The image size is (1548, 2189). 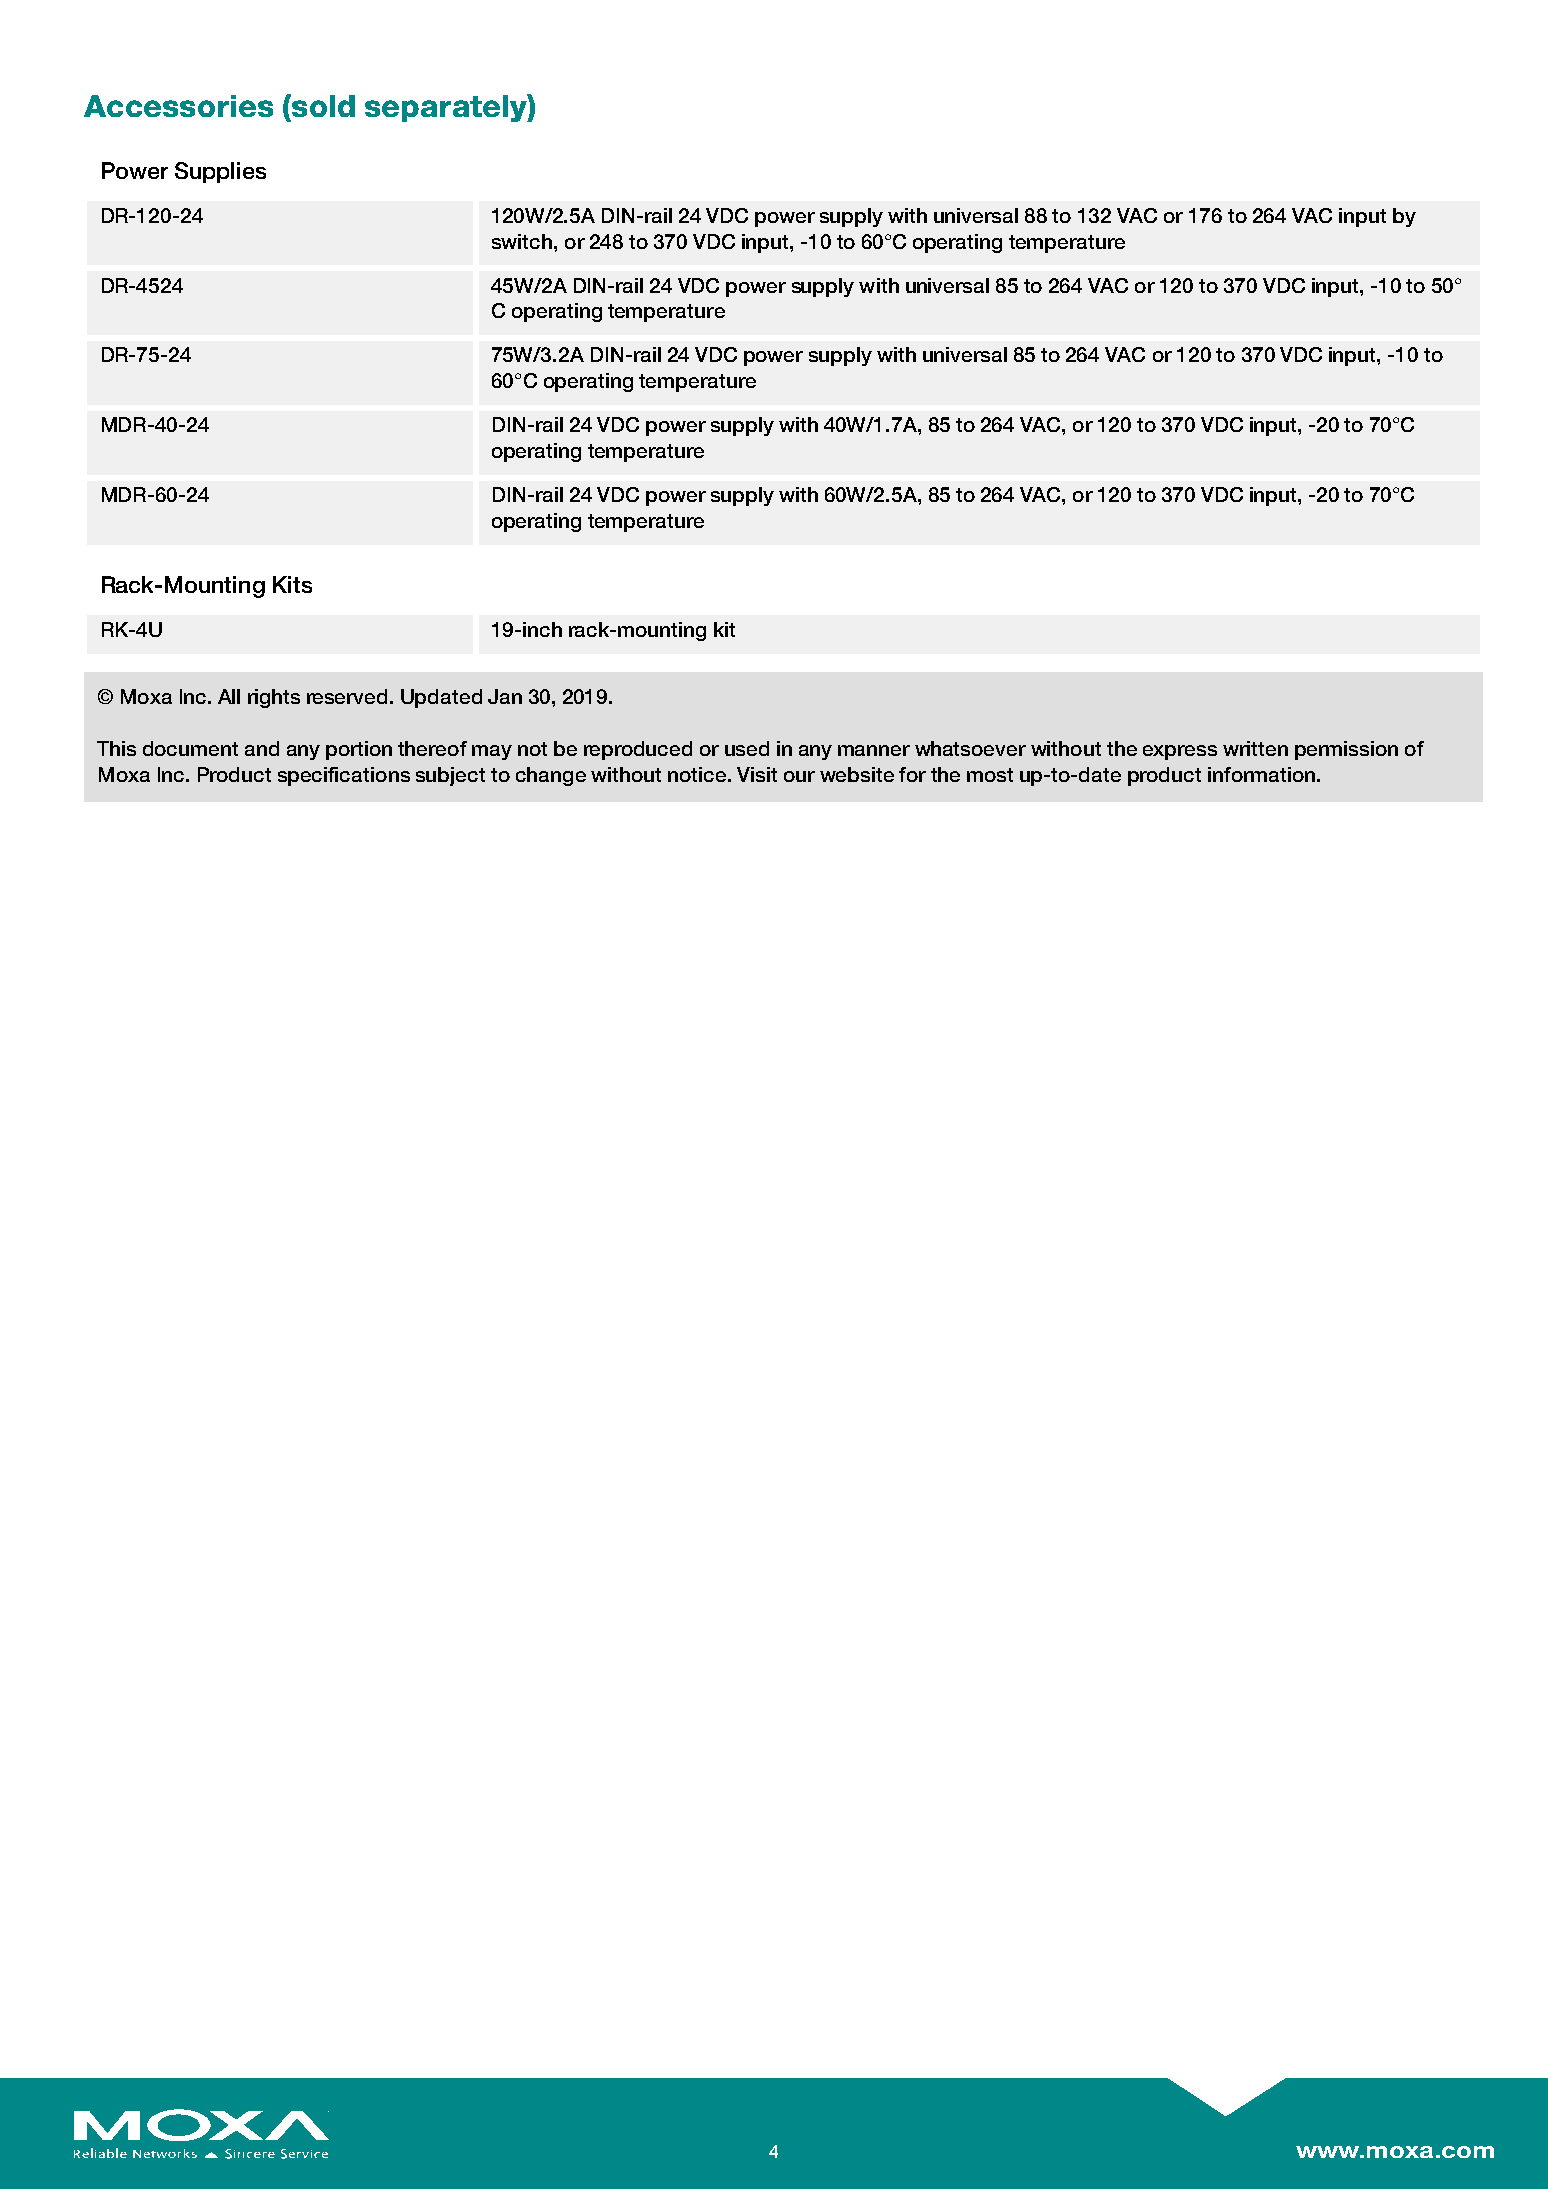 I want to click on switch, so click(x=523, y=241).
